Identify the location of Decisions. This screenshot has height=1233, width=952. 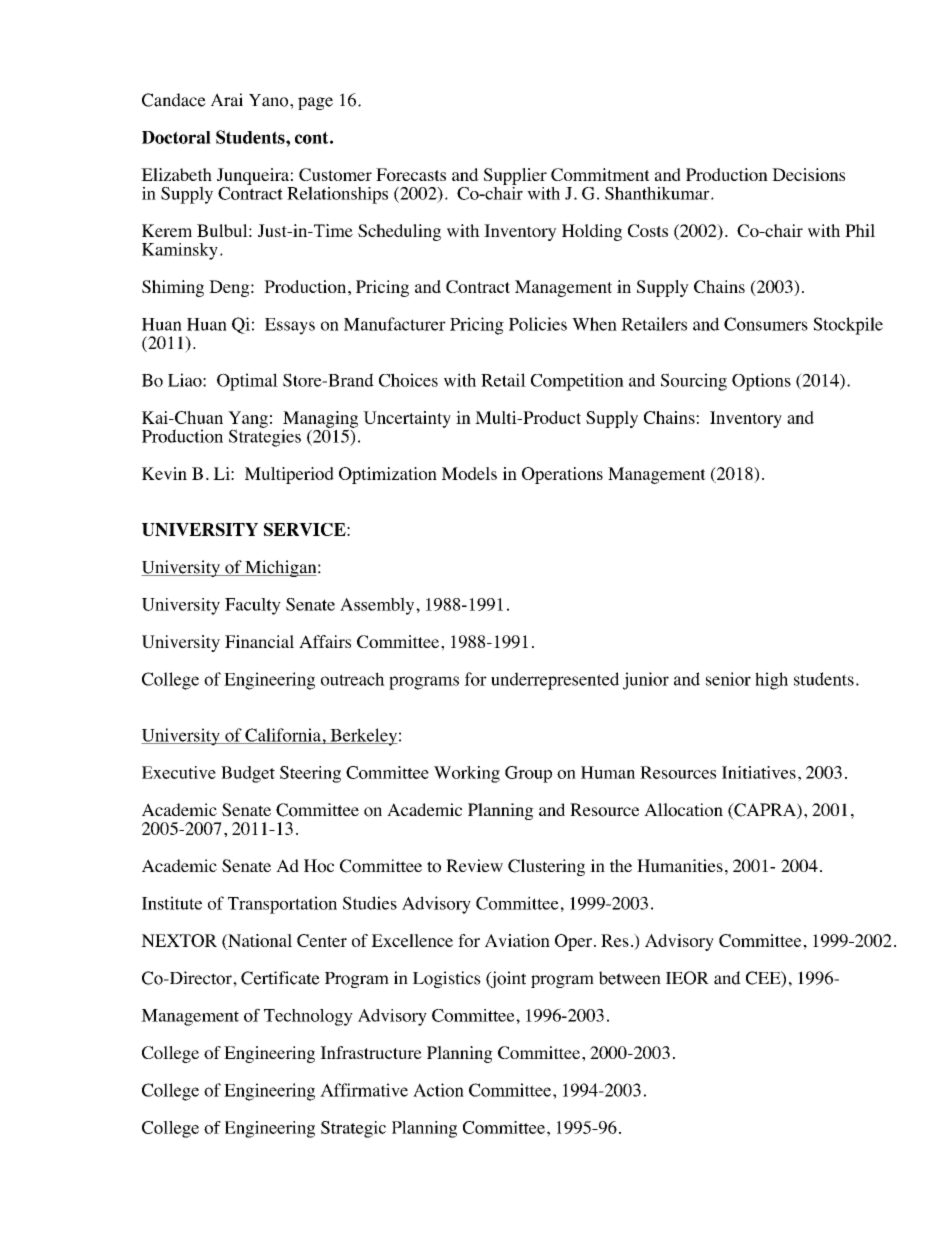
(808, 174).
